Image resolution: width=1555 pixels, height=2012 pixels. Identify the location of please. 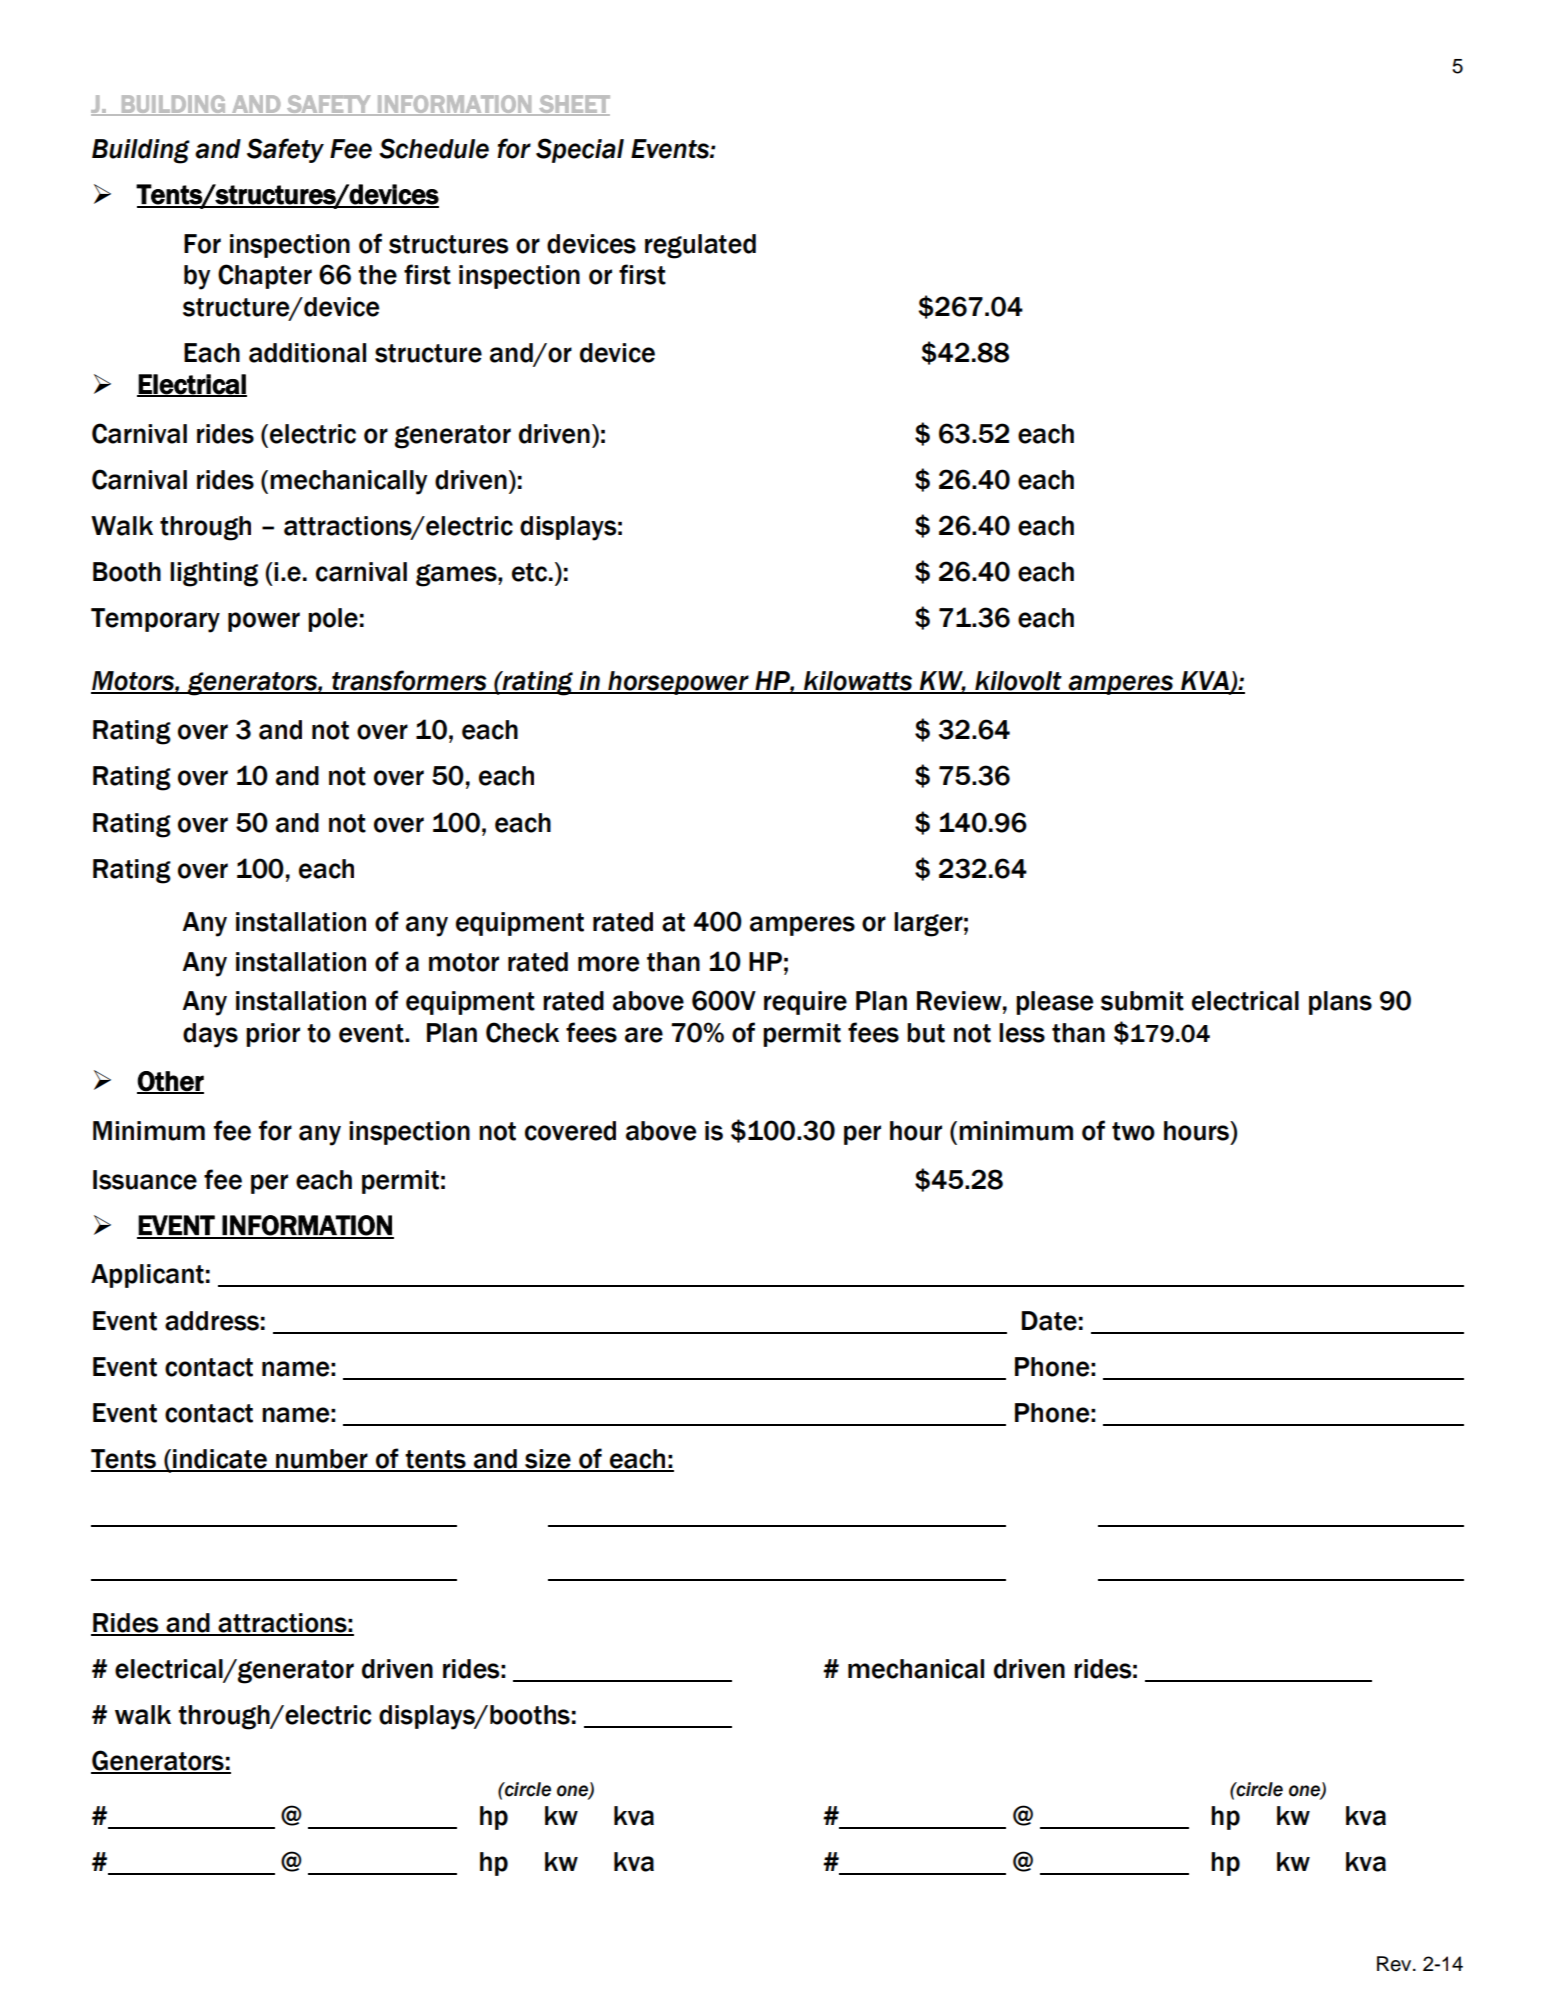
(1054, 1003).
